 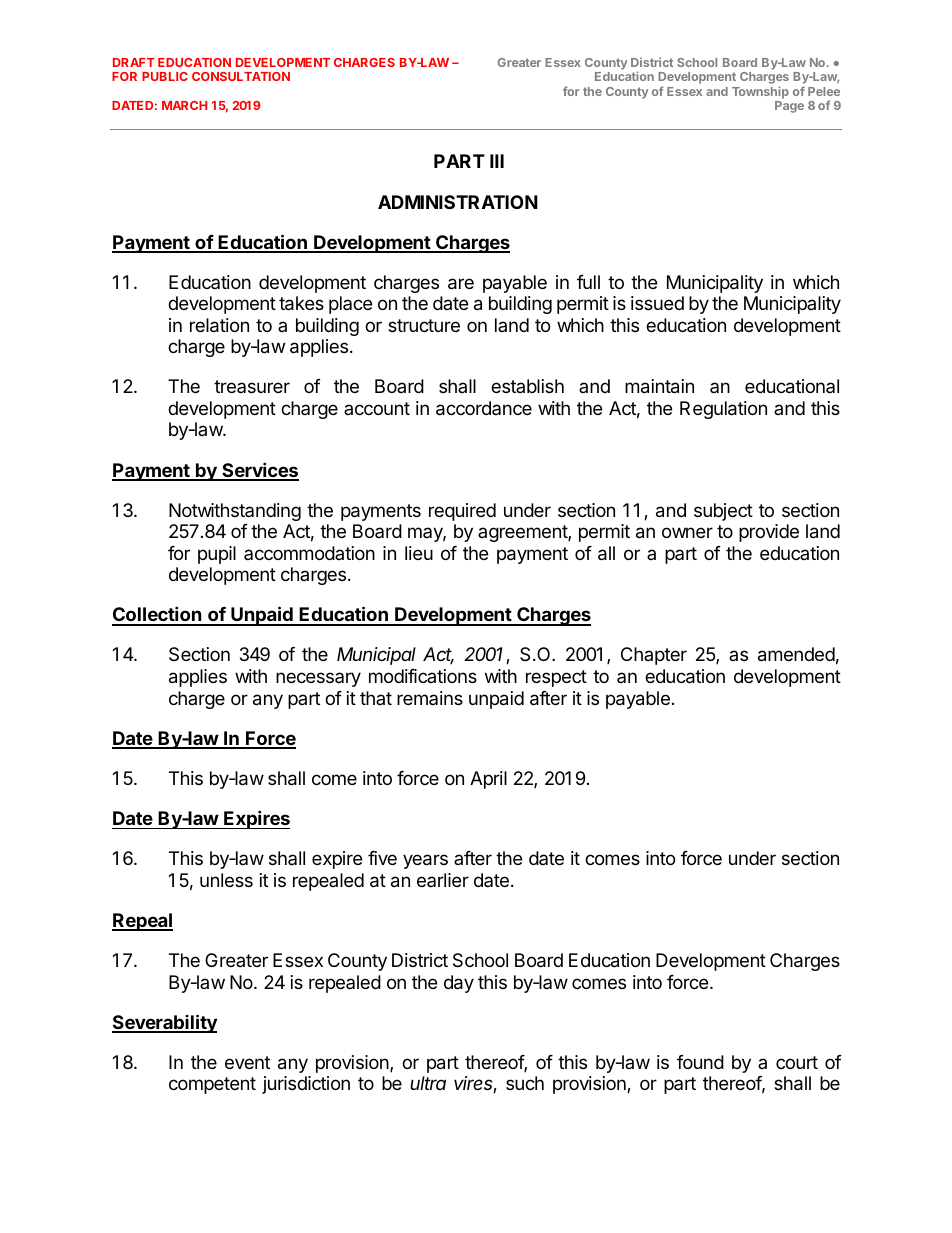 What do you see at coordinates (217, 555) in the screenshot?
I see `pupil` at bounding box center [217, 555].
